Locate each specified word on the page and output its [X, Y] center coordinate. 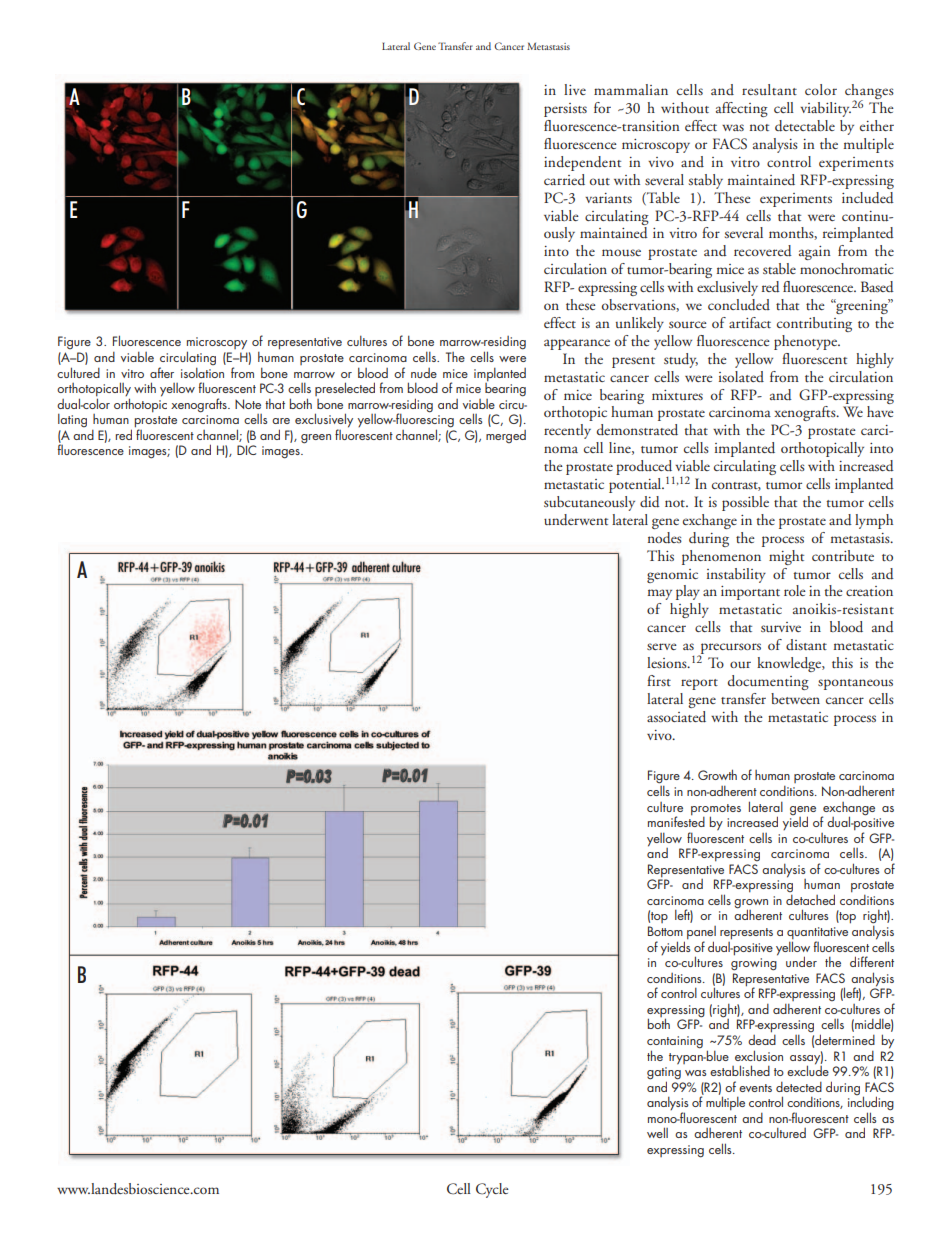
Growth [717, 774]
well [657, 1132]
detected [799, 1087]
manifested [676, 820]
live [575, 89]
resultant [769, 89]
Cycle [492, 1190]
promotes [716, 810]
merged [506, 436]
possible [745, 503]
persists [565, 110]
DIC [246, 450]
